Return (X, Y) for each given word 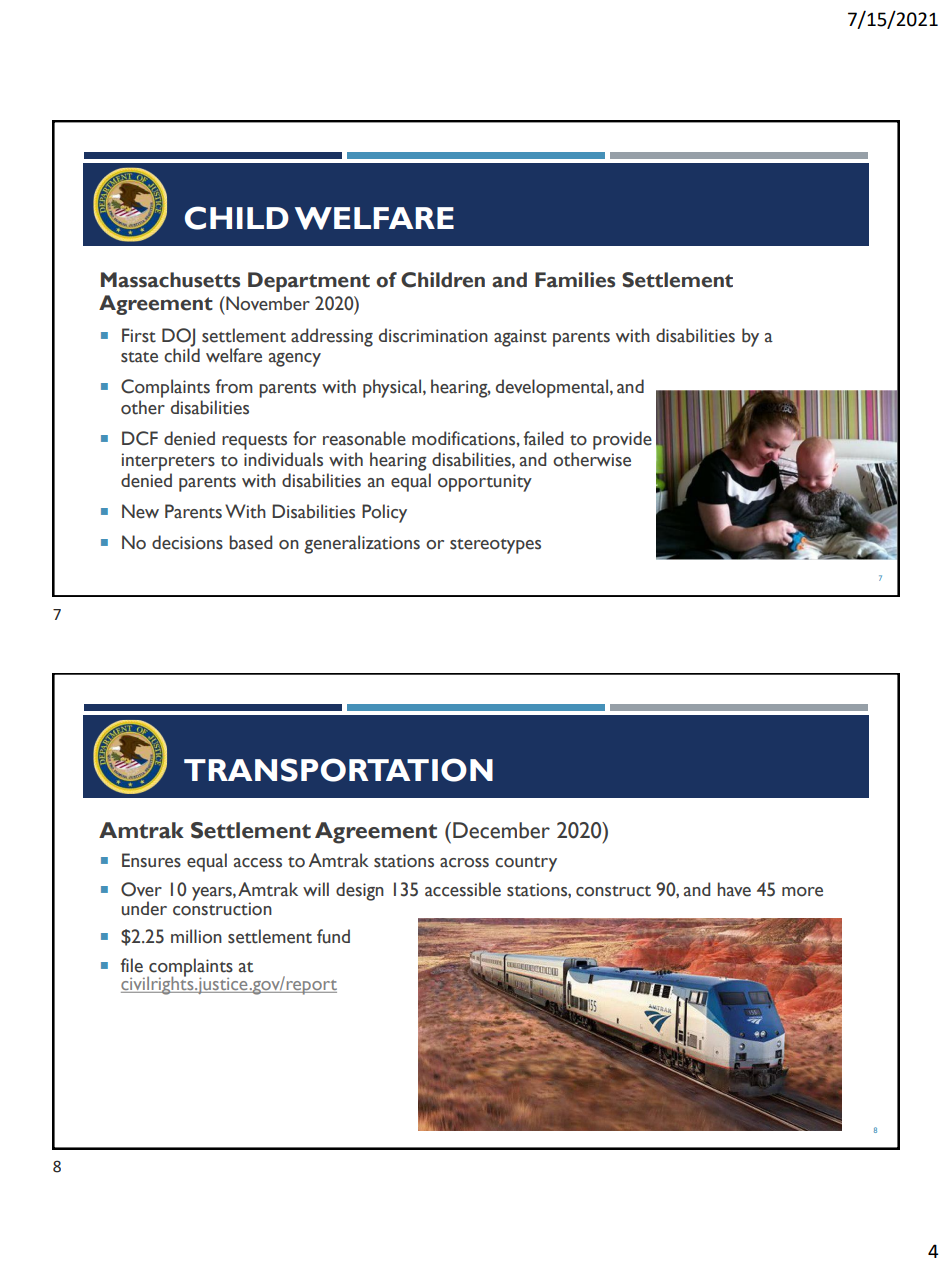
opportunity (485, 483)
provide (622, 440)
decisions (187, 542)
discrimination (433, 335)
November (267, 303)
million (196, 936)
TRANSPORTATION (338, 770)
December (501, 830)
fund (333, 936)
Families (575, 280)
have (734, 889)
